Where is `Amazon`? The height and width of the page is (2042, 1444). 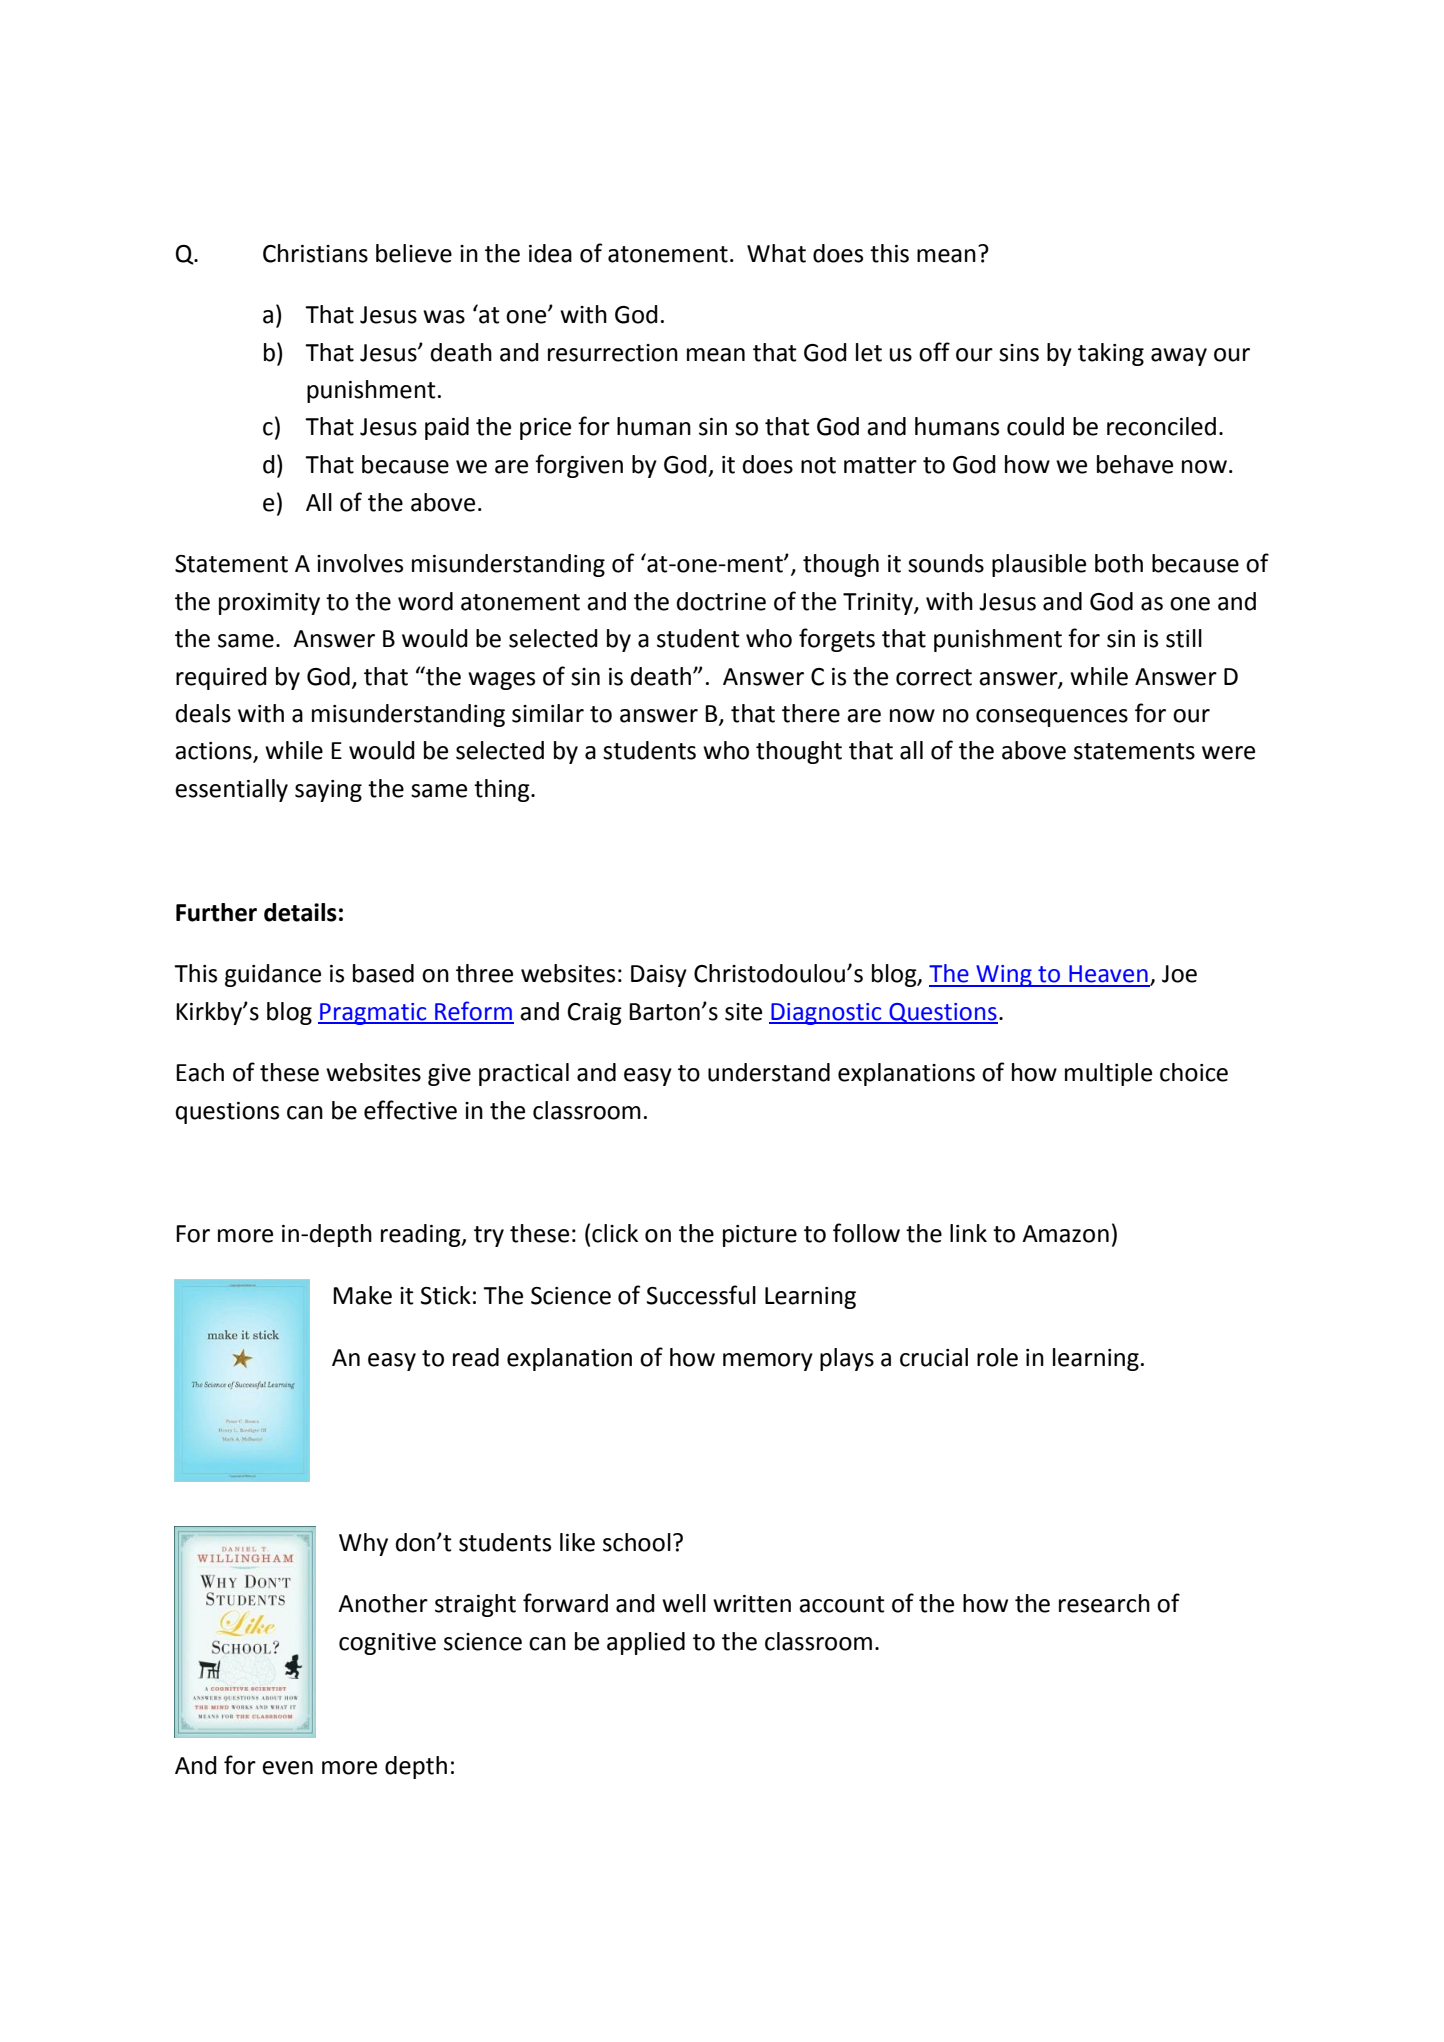
Amazon is located at coordinates (1065, 1234).
